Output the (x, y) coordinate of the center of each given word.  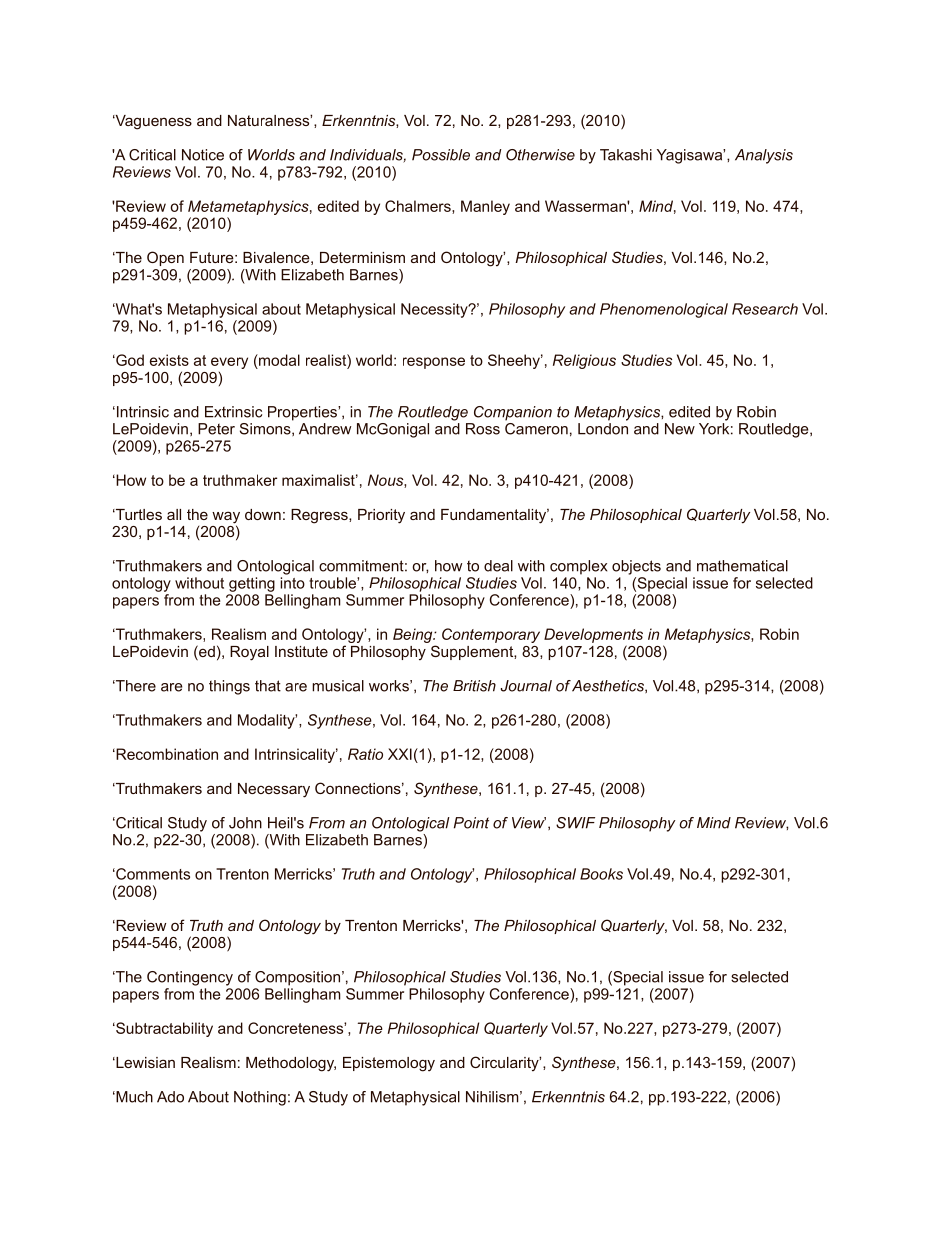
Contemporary (491, 635)
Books (601, 874)
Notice (203, 155)
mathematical (742, 566)
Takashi (626, 155)
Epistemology (389, 1064)
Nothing (260, 1098)
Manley (485, 207)
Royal (249, 653)
